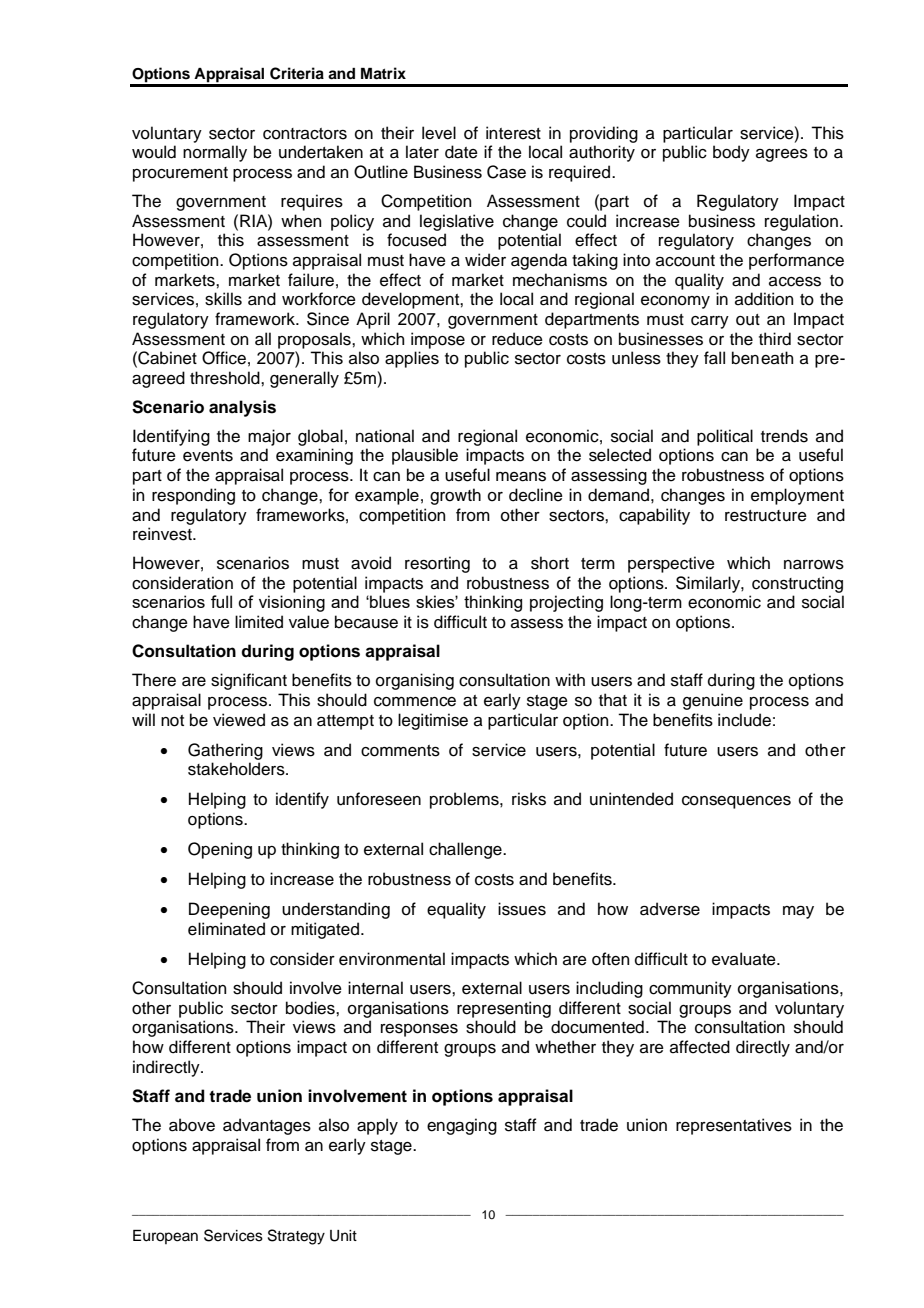 The width and height of the document is (924, 1308). I want to click on European, so click(165, 1237).
